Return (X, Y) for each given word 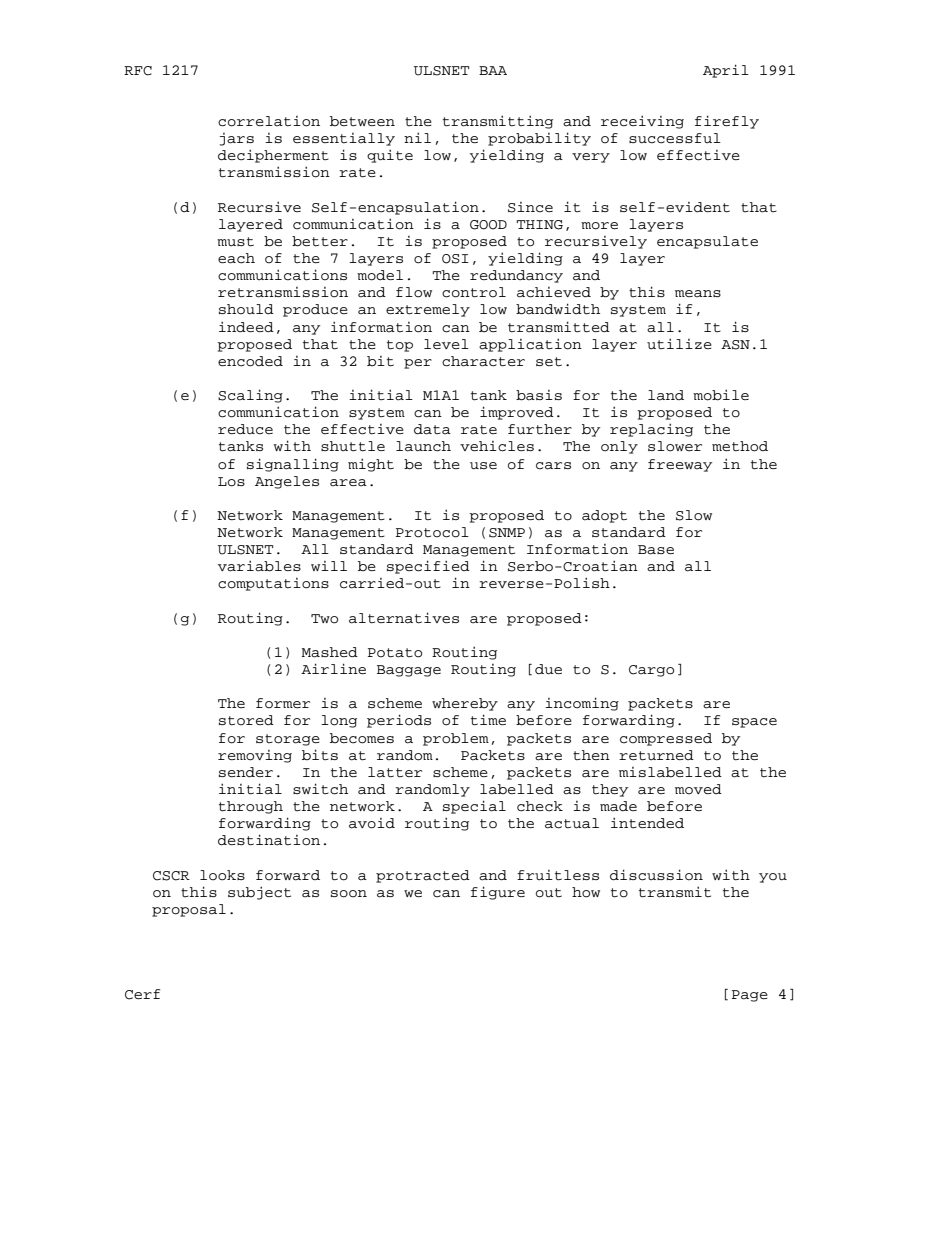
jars (237, 139)
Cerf (142, 994)
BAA (493, 70)
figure (498, 893)
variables (259, 566)
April (726, 71)
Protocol (432, 532)
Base (656, 550)
